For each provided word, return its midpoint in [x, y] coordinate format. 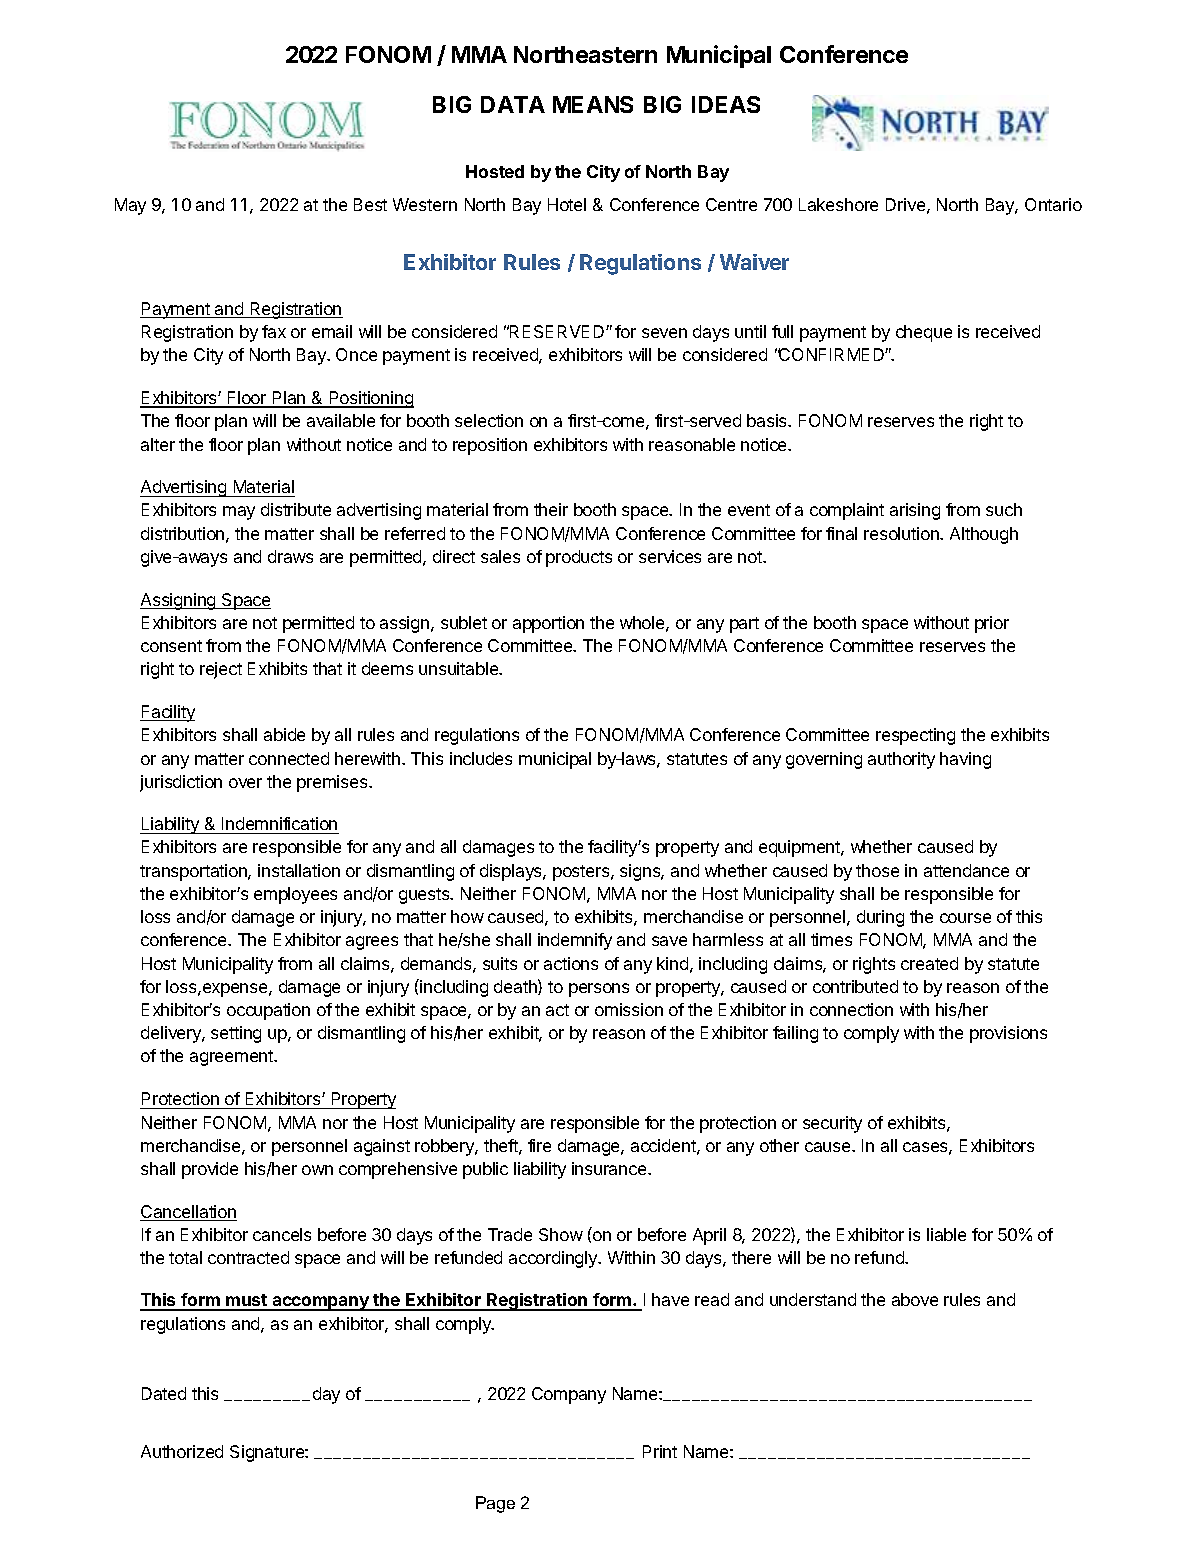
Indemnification [279, 825]
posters [582, 873]
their [551, 509]
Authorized [182, 1451]
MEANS [593, 104]
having [965, 760]
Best [370, 204]
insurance [610, 1168]
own [317, 1170]
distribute [296, 509]
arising [915, 511]
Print [660, 1451]
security [832, 1124]
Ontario [1053, 204]
